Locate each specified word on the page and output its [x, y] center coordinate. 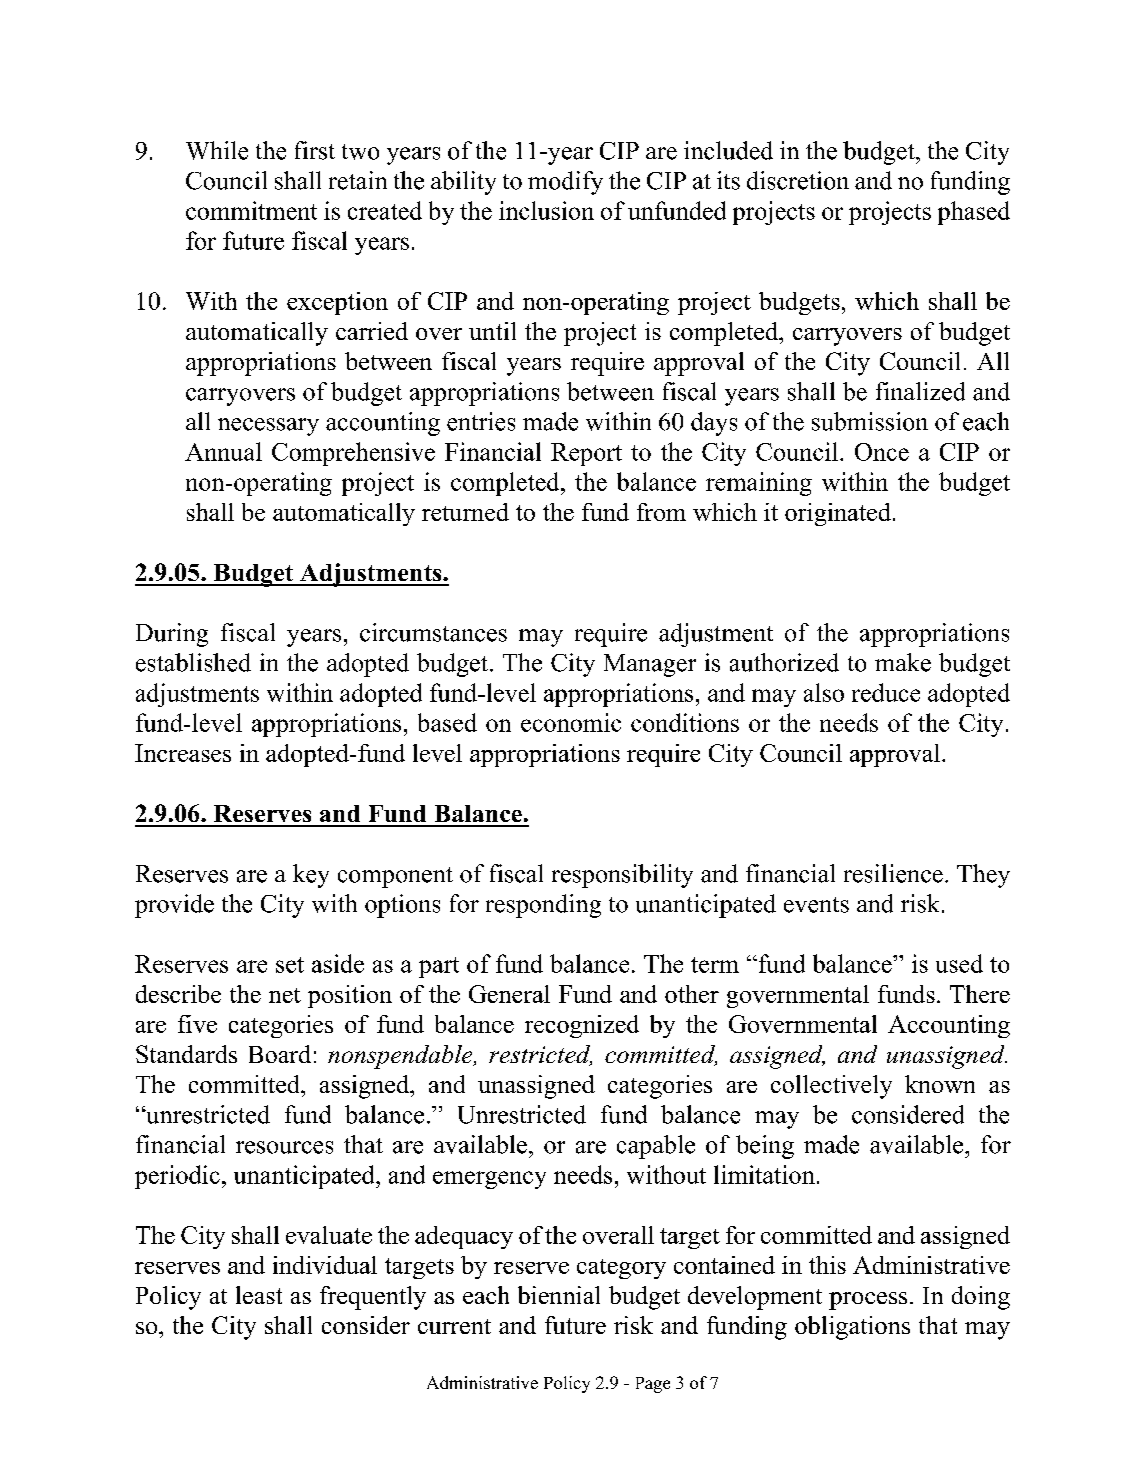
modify [565, 183]
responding [543, 906]
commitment [251, 210]
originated [838, 514]
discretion [798, 180]
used [959, 963]
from [661, 512]
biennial [559, 1295]
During [172, 635]
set [290, 965]
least [259, 1295]
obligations [852, 1328]
